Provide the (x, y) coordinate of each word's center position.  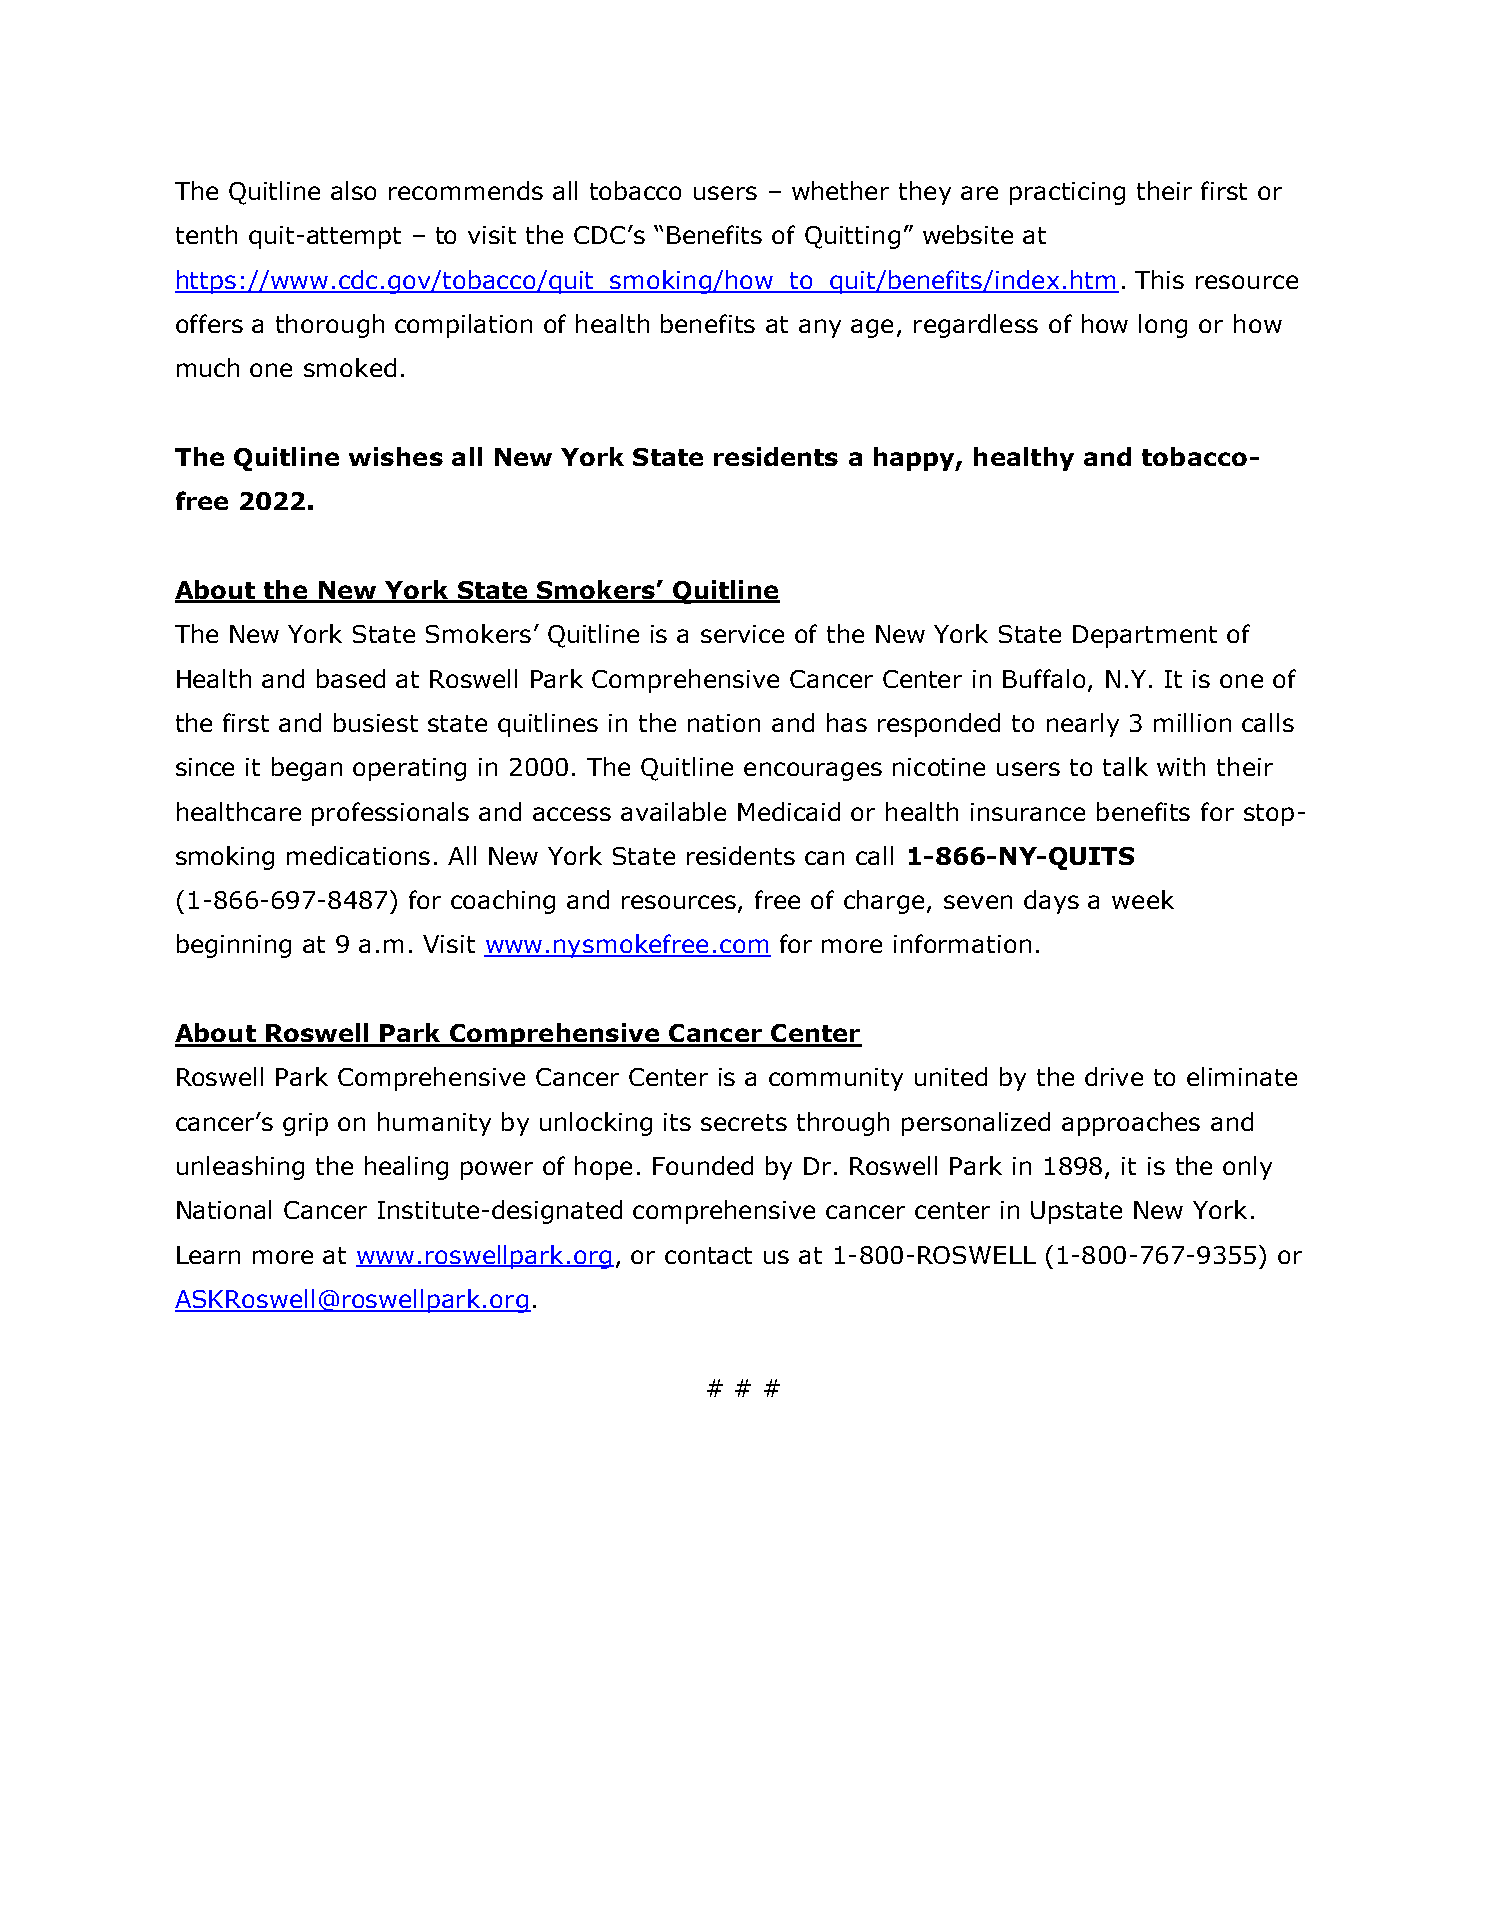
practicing (1067, 193)
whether (840, 190)
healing (406, 1168)
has (847, 722)
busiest (376, 722)
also (353, 190)
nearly (1083, 725)
